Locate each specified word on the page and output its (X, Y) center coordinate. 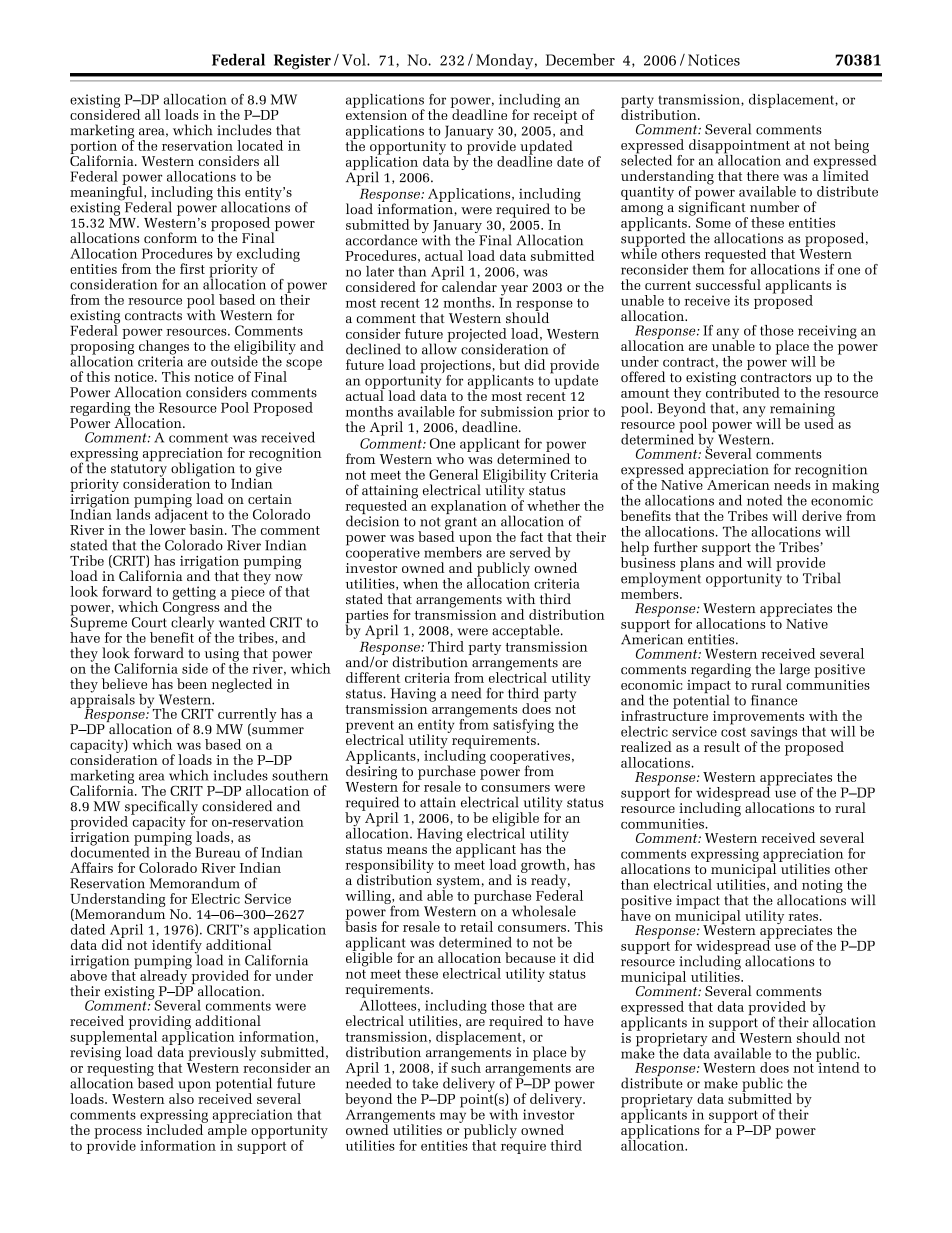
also (181, 1097)
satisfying (523, 726)
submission (517, 411)
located (260, 145)
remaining (802, 411)
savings (774, 734)
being (851, 146)
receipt (555, 117)
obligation (203, 469)
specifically (161, 808)
